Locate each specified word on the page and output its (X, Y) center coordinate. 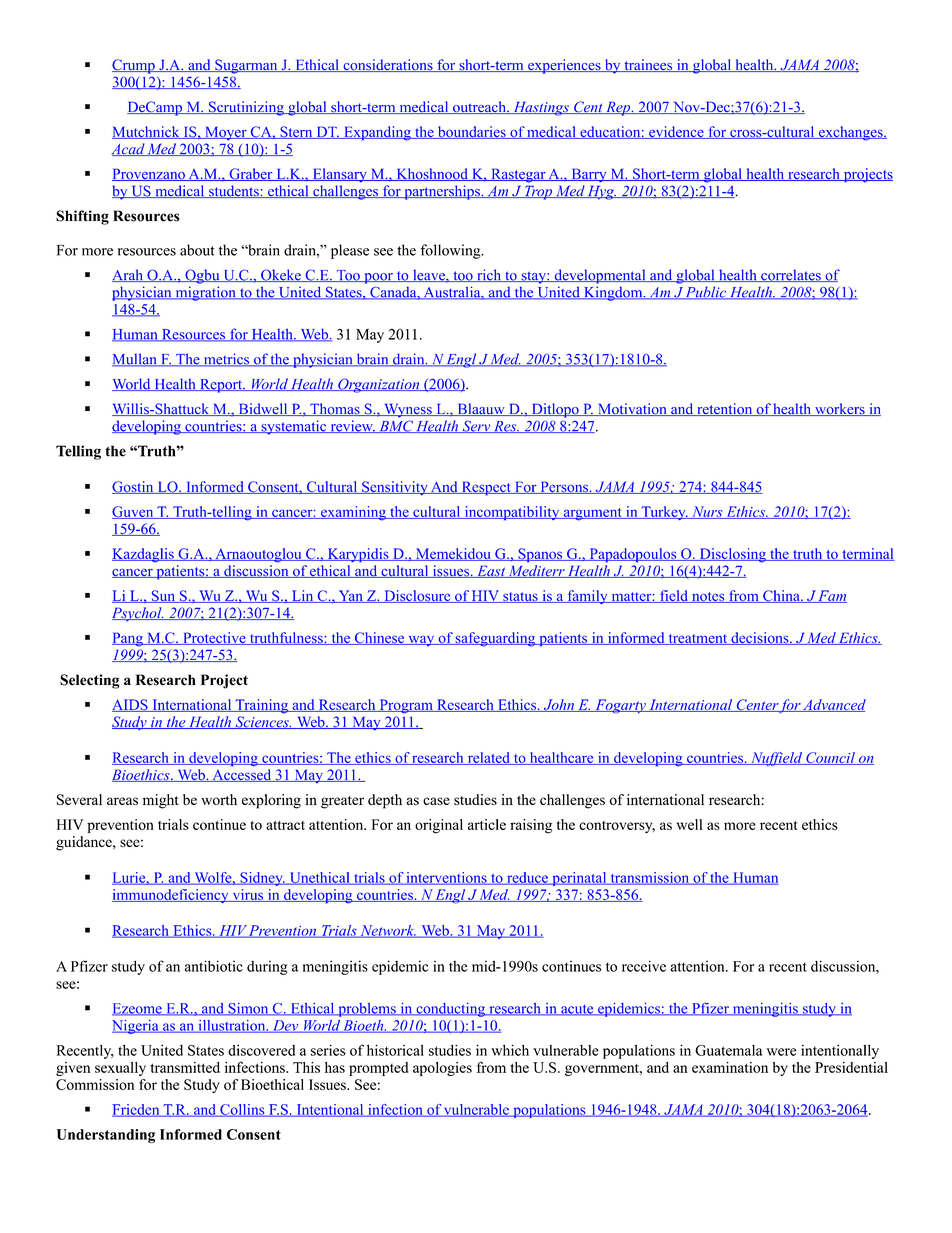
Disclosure (417, 596)
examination (730, 1067)
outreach (479, 107)
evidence (676, 132)
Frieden (137, 1110)
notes (708, 597)
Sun (163, 596)
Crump (134, 66)
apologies (442, 1069)
